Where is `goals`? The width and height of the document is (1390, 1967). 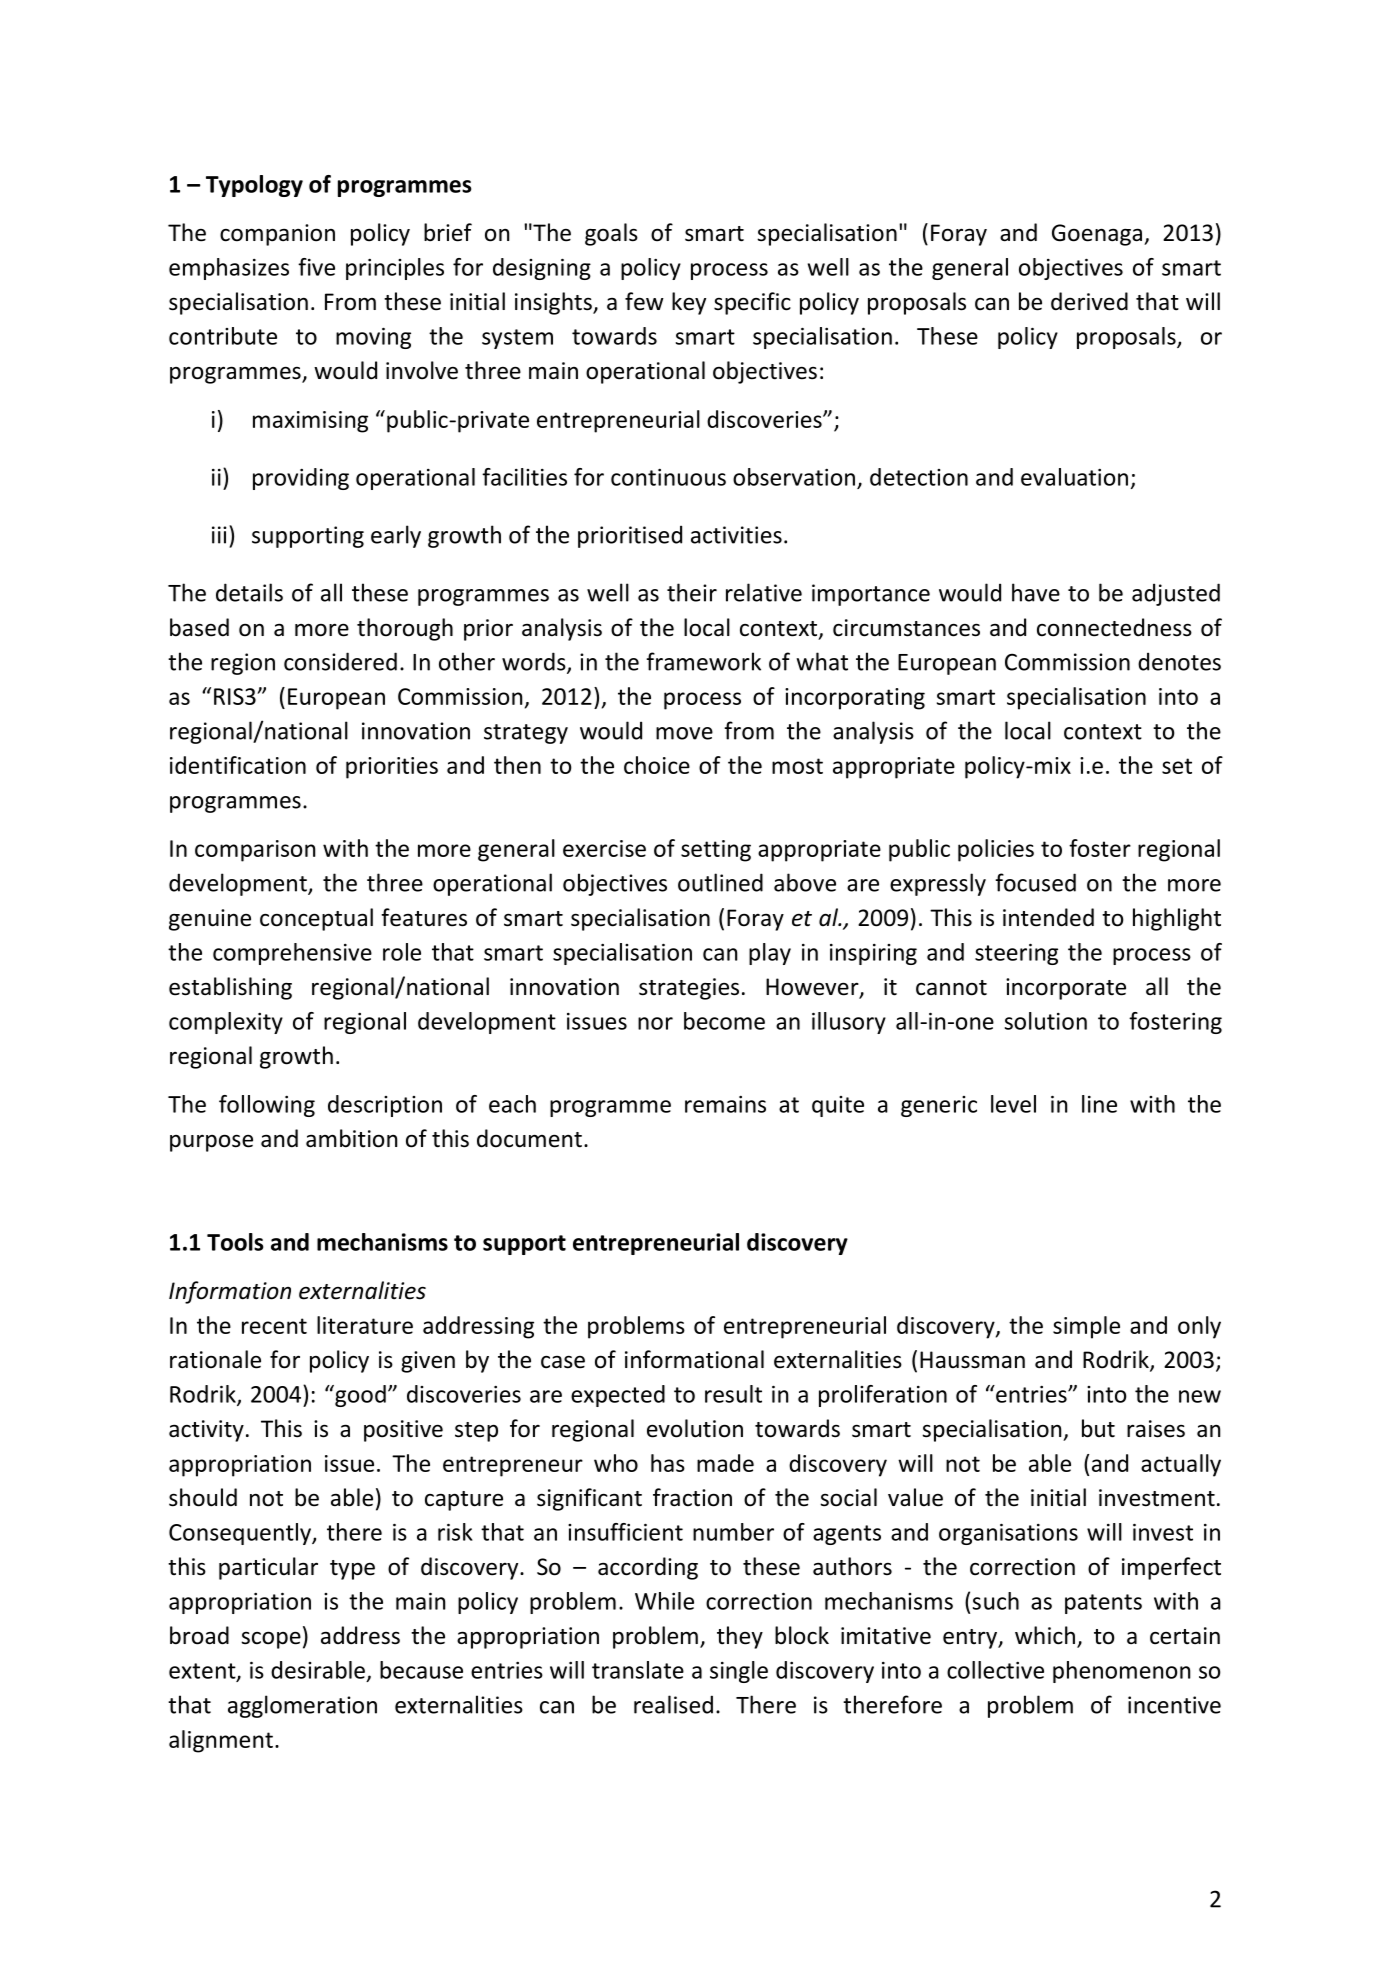 goals is located at coordinates (611, 234).
